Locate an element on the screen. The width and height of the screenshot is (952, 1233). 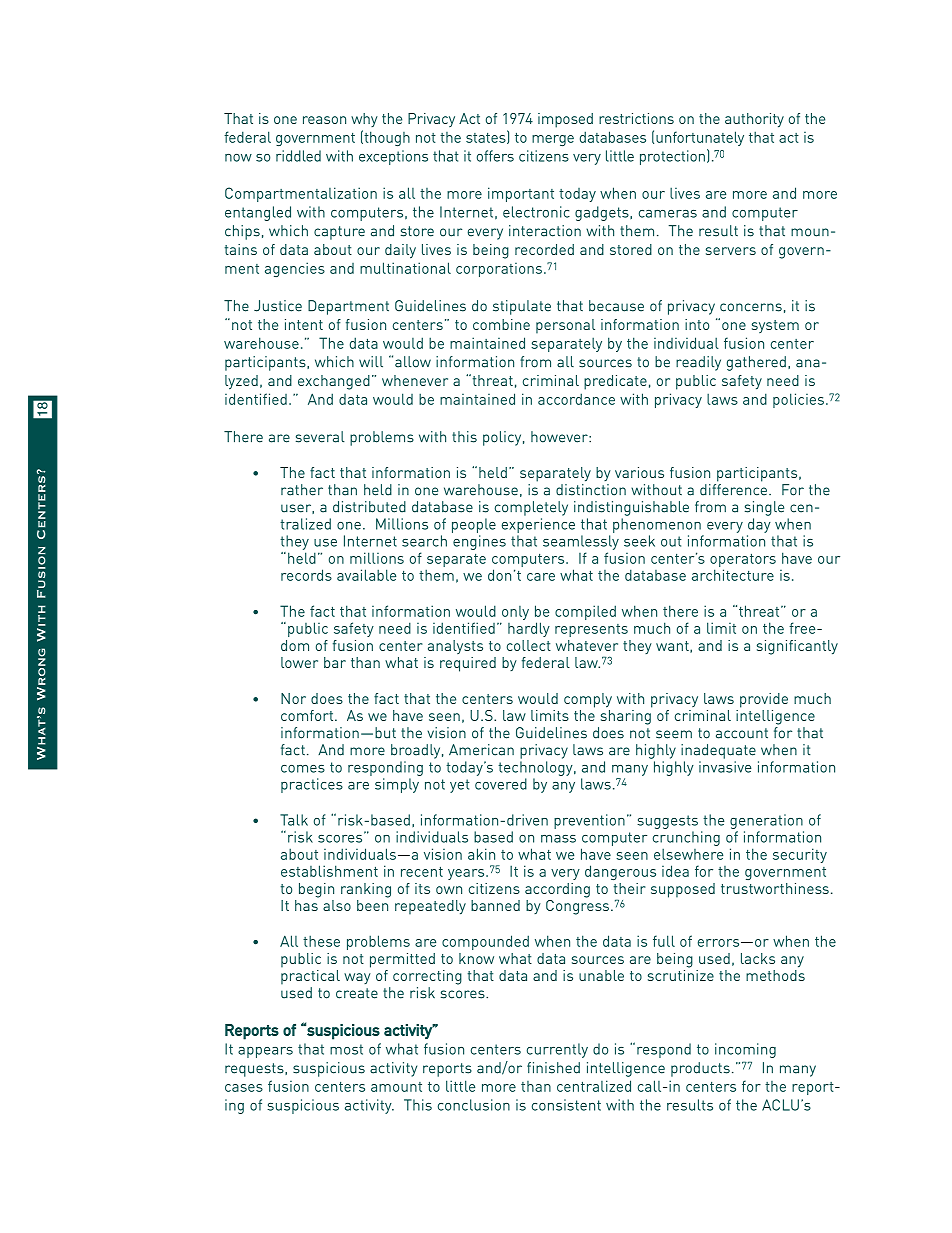
records is located at coordinates (306, 575).
